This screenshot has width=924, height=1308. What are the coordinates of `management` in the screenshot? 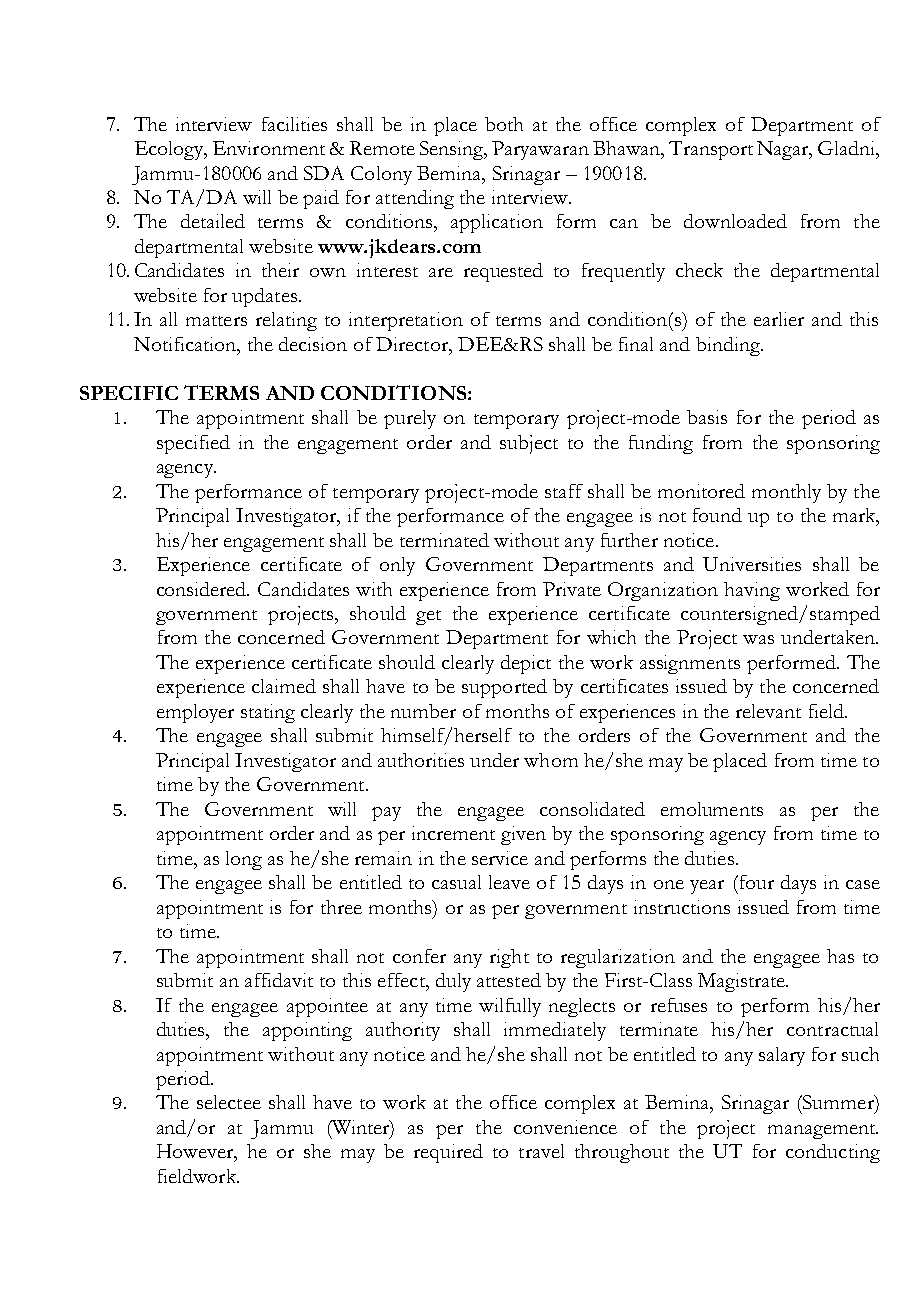 It's located at (823, 1131).
